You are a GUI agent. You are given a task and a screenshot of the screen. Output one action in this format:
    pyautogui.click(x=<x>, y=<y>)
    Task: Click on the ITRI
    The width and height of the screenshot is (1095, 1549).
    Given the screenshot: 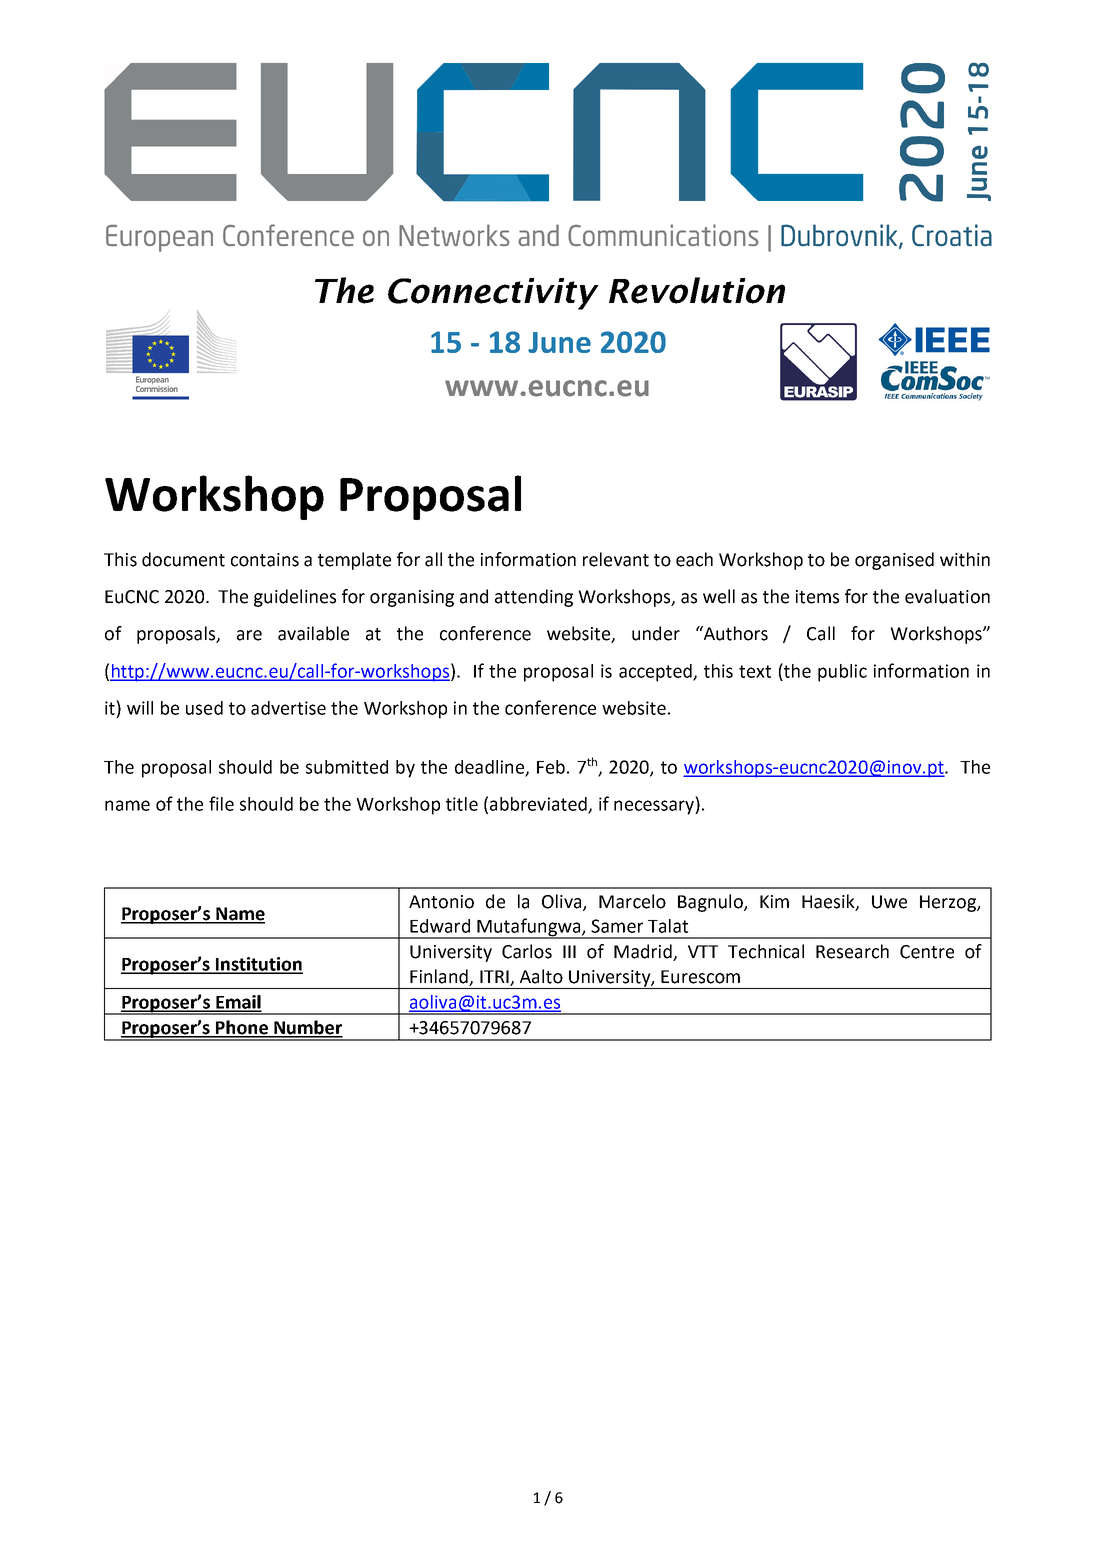 What is the action you would take?
    pyautogui.click(x=494, y=976)
